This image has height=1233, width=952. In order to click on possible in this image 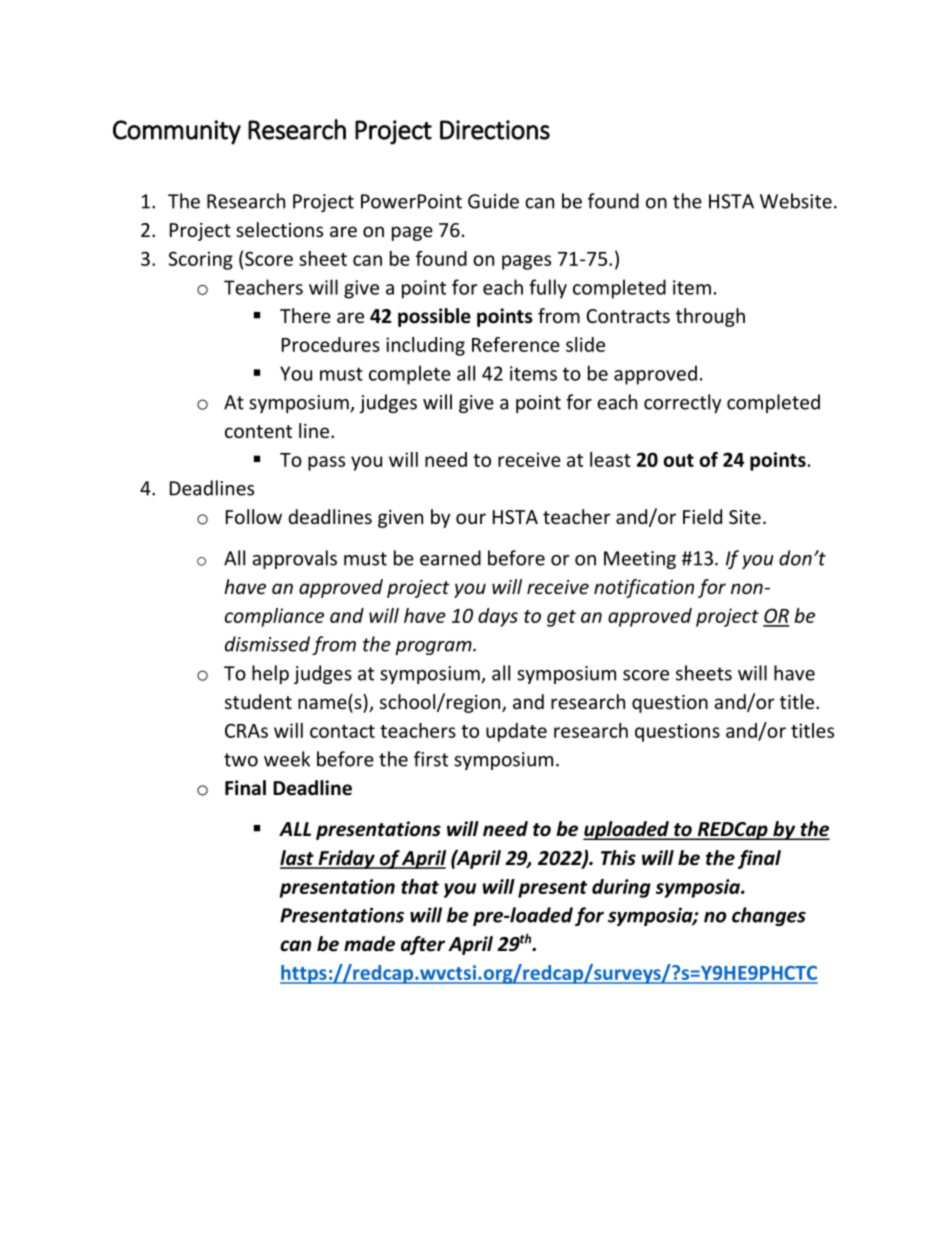, I will do `click(434, 317)`.
